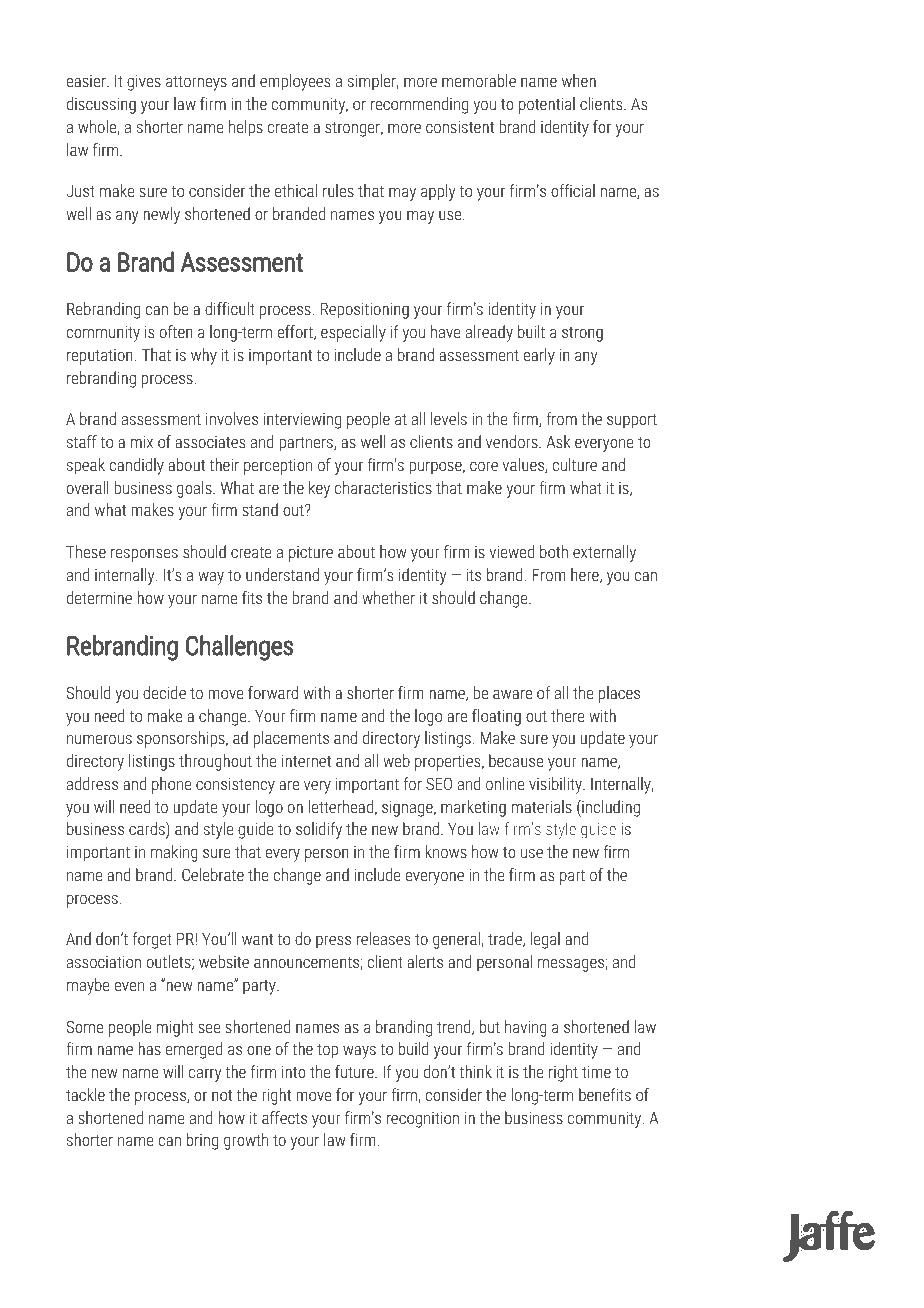  Describe the element at coordinates (172, 785) in the page. I see `phone` at that location.
